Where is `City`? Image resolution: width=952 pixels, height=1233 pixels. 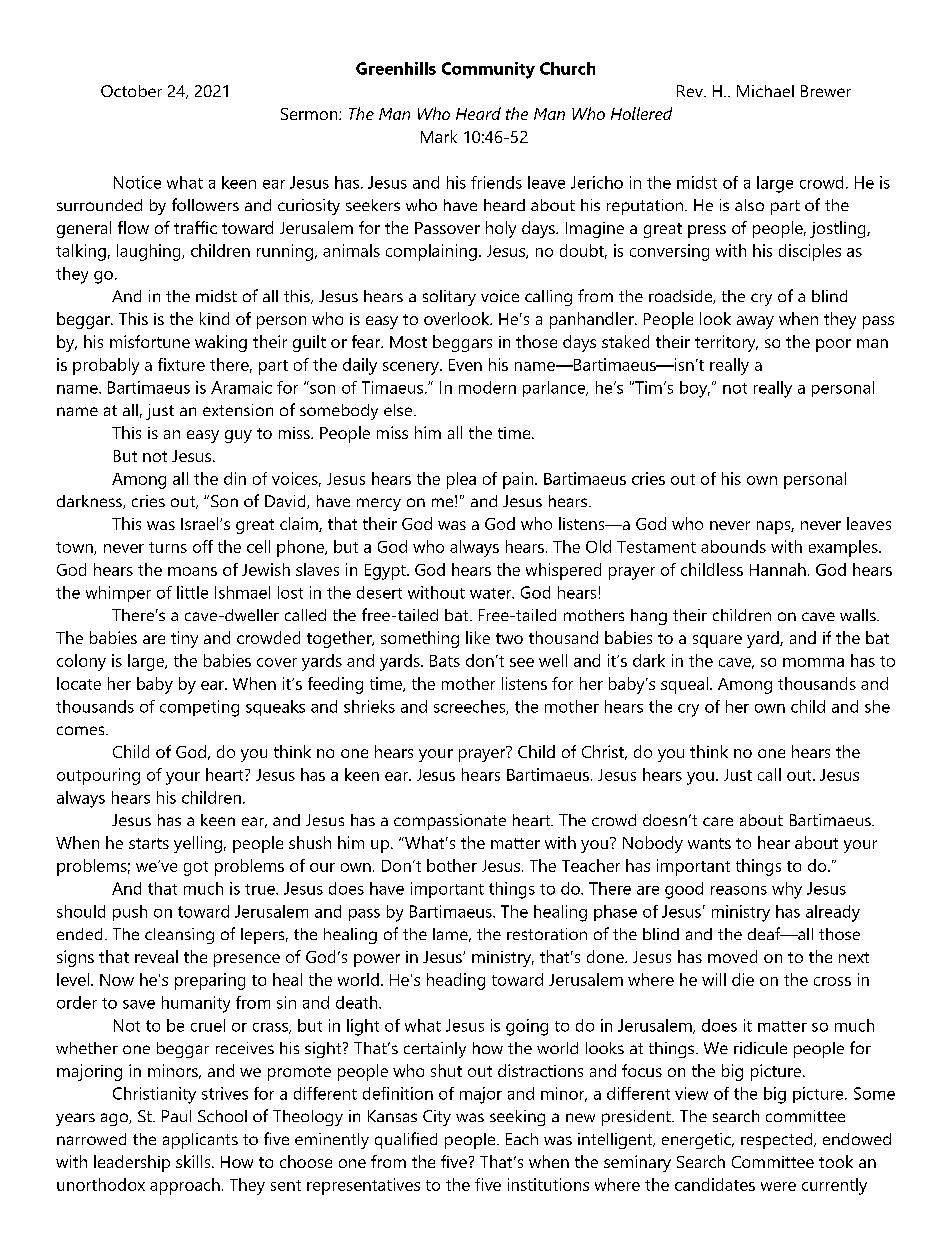
City is located at coordinates (437, 1118).
